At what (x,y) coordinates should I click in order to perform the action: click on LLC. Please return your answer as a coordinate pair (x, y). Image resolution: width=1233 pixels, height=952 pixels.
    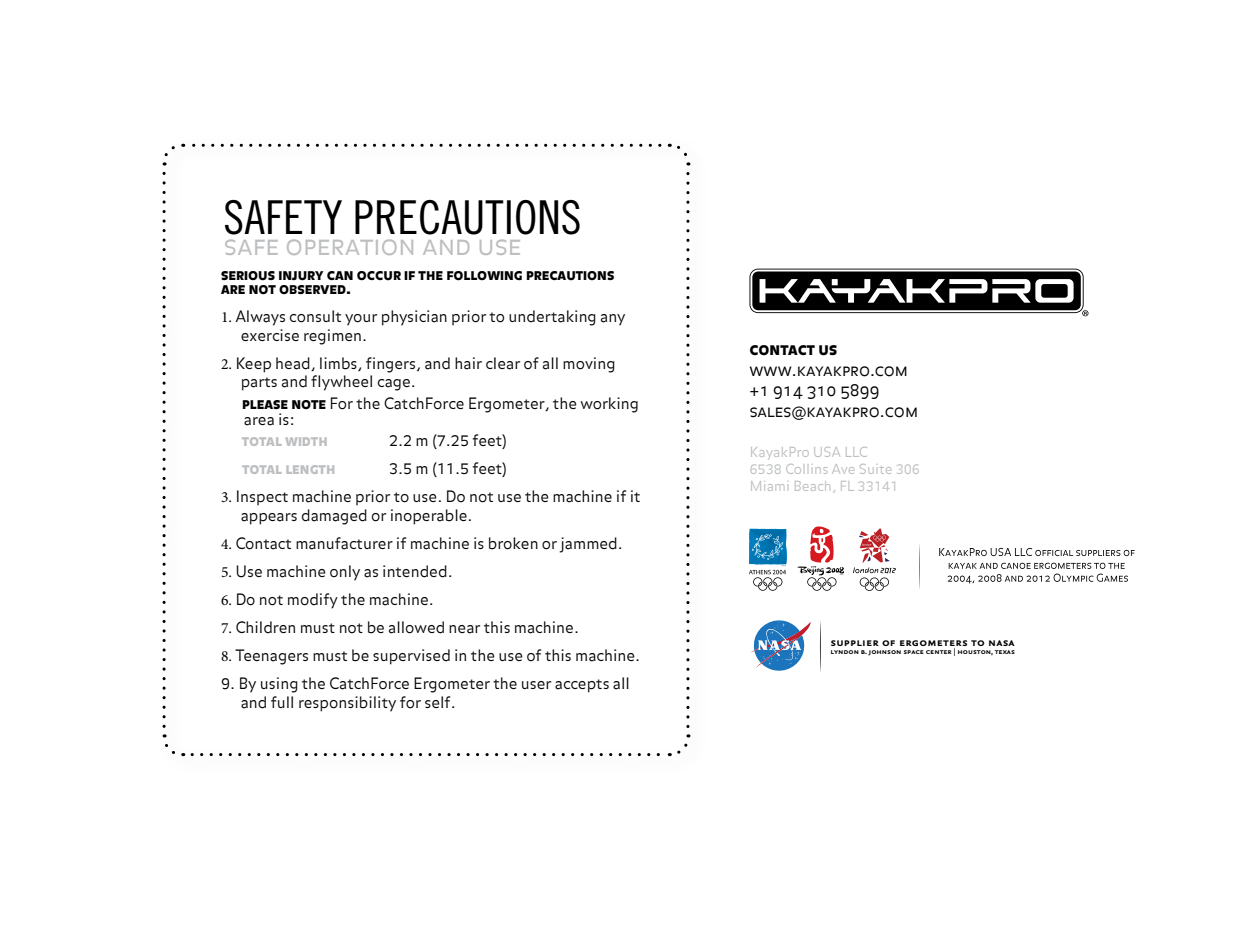
    Looking at the image, I should click on (856, 452).
